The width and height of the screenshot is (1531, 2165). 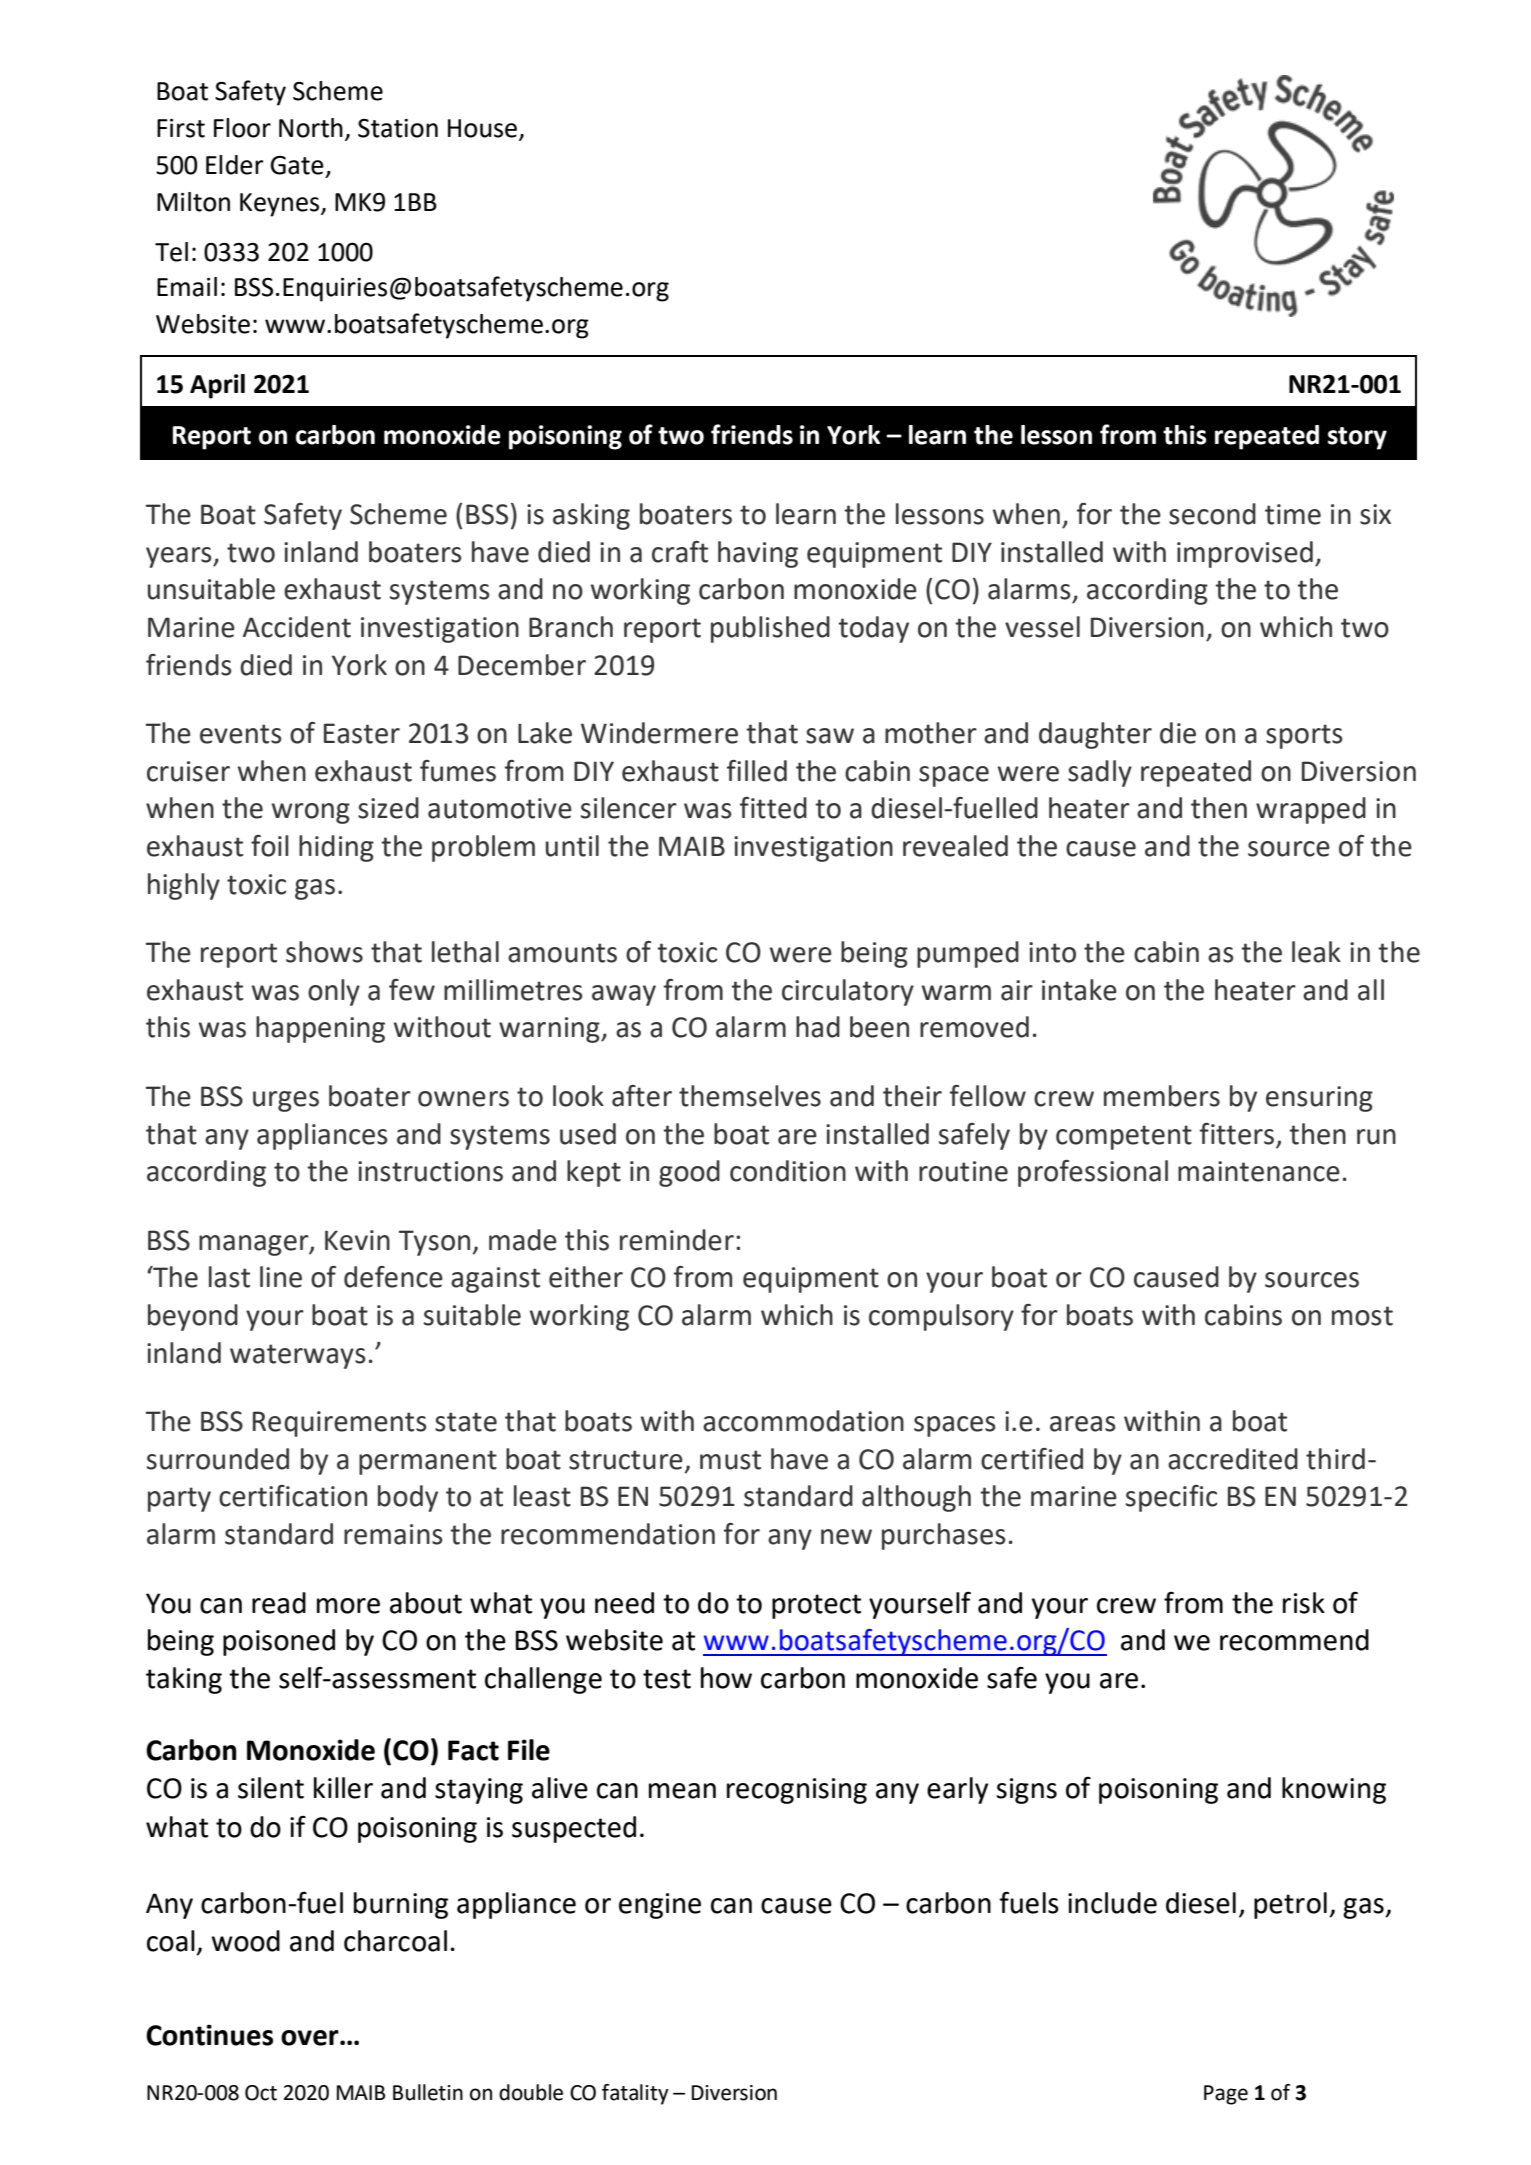 I want to click on story, so click(x=1357, y=438).
